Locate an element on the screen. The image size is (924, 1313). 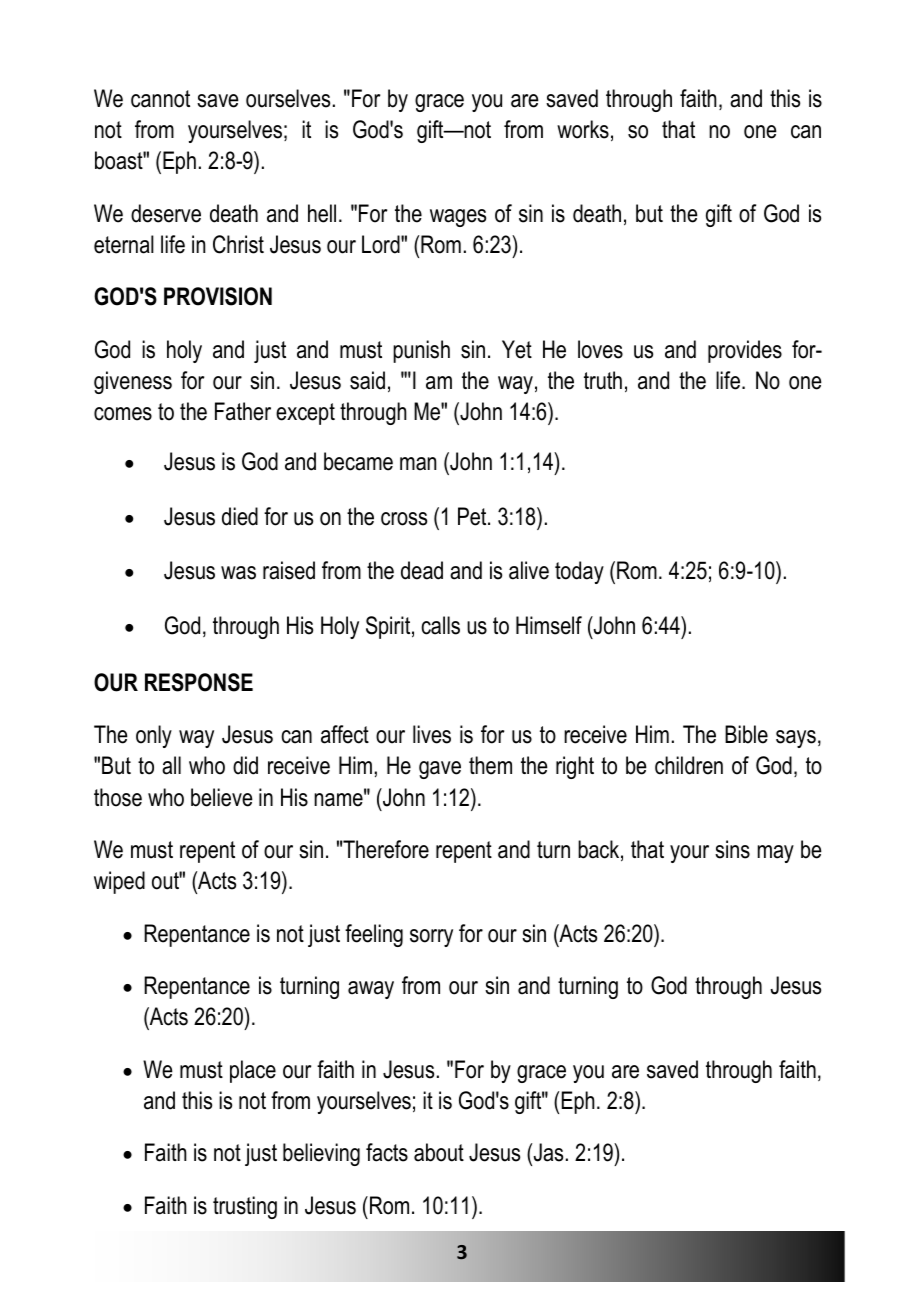
RESPONSE is located at coordinates (199, 682).
